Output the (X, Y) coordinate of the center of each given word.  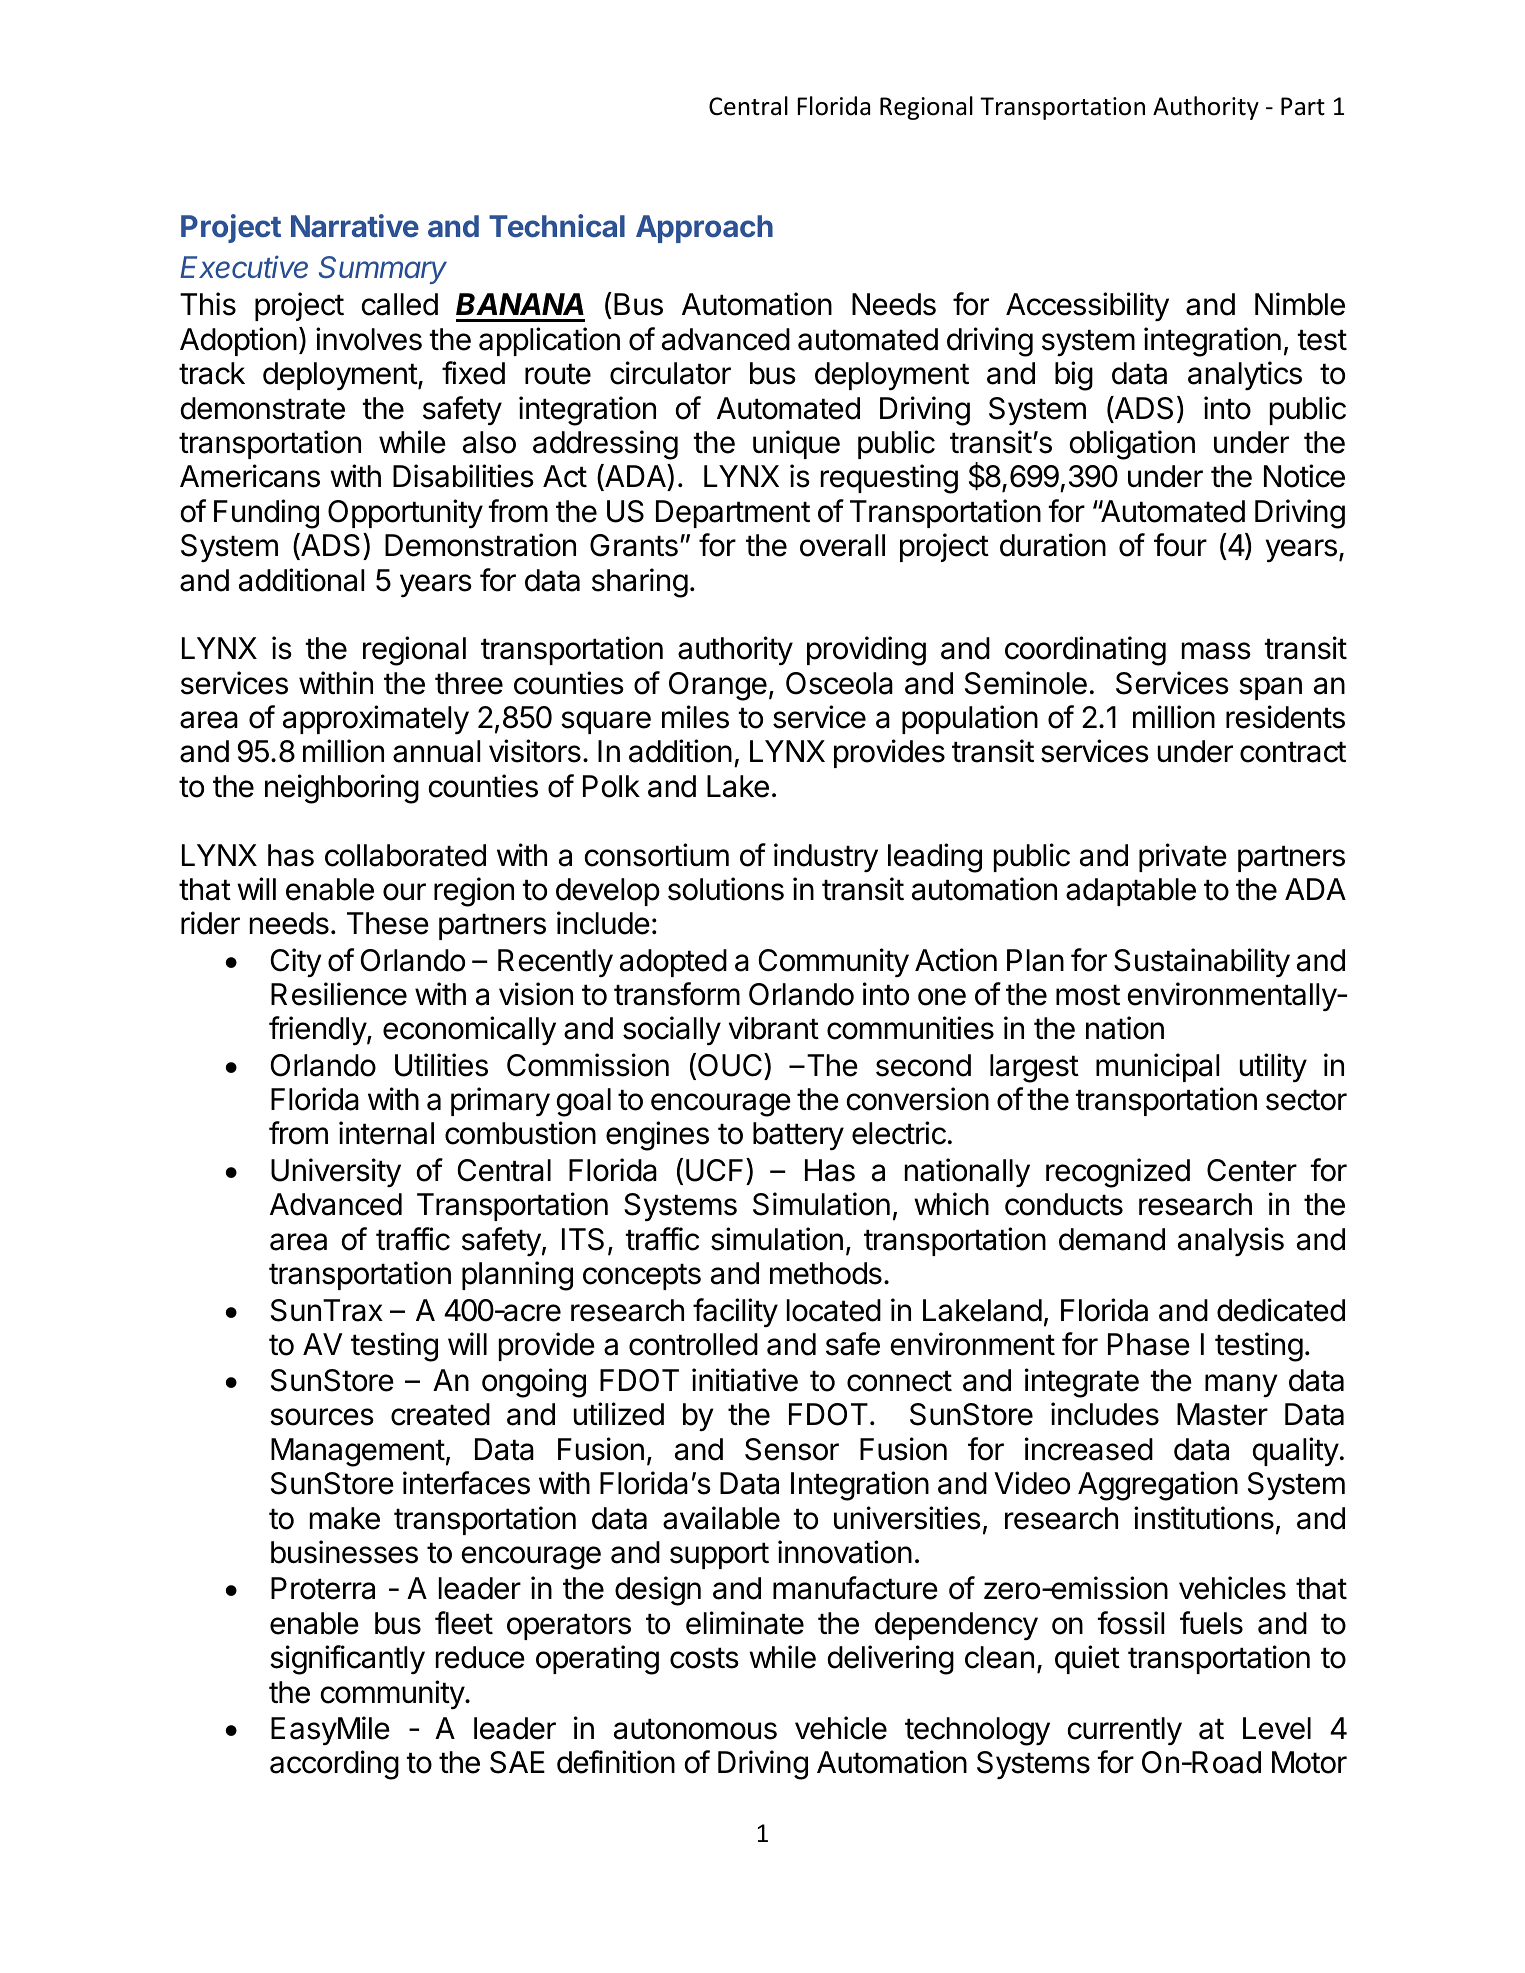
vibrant (774, 1028)
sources (322, 1417)
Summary (383, 270)
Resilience (339, 994)
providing (866, 651)
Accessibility (1087, 306)
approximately (376, 719)
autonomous (695, 1729)
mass (1216, 651)
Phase (1149, 1344)
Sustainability (1202, 962)
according (334, 1765)
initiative (745, 1380)
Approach (704, 229)
